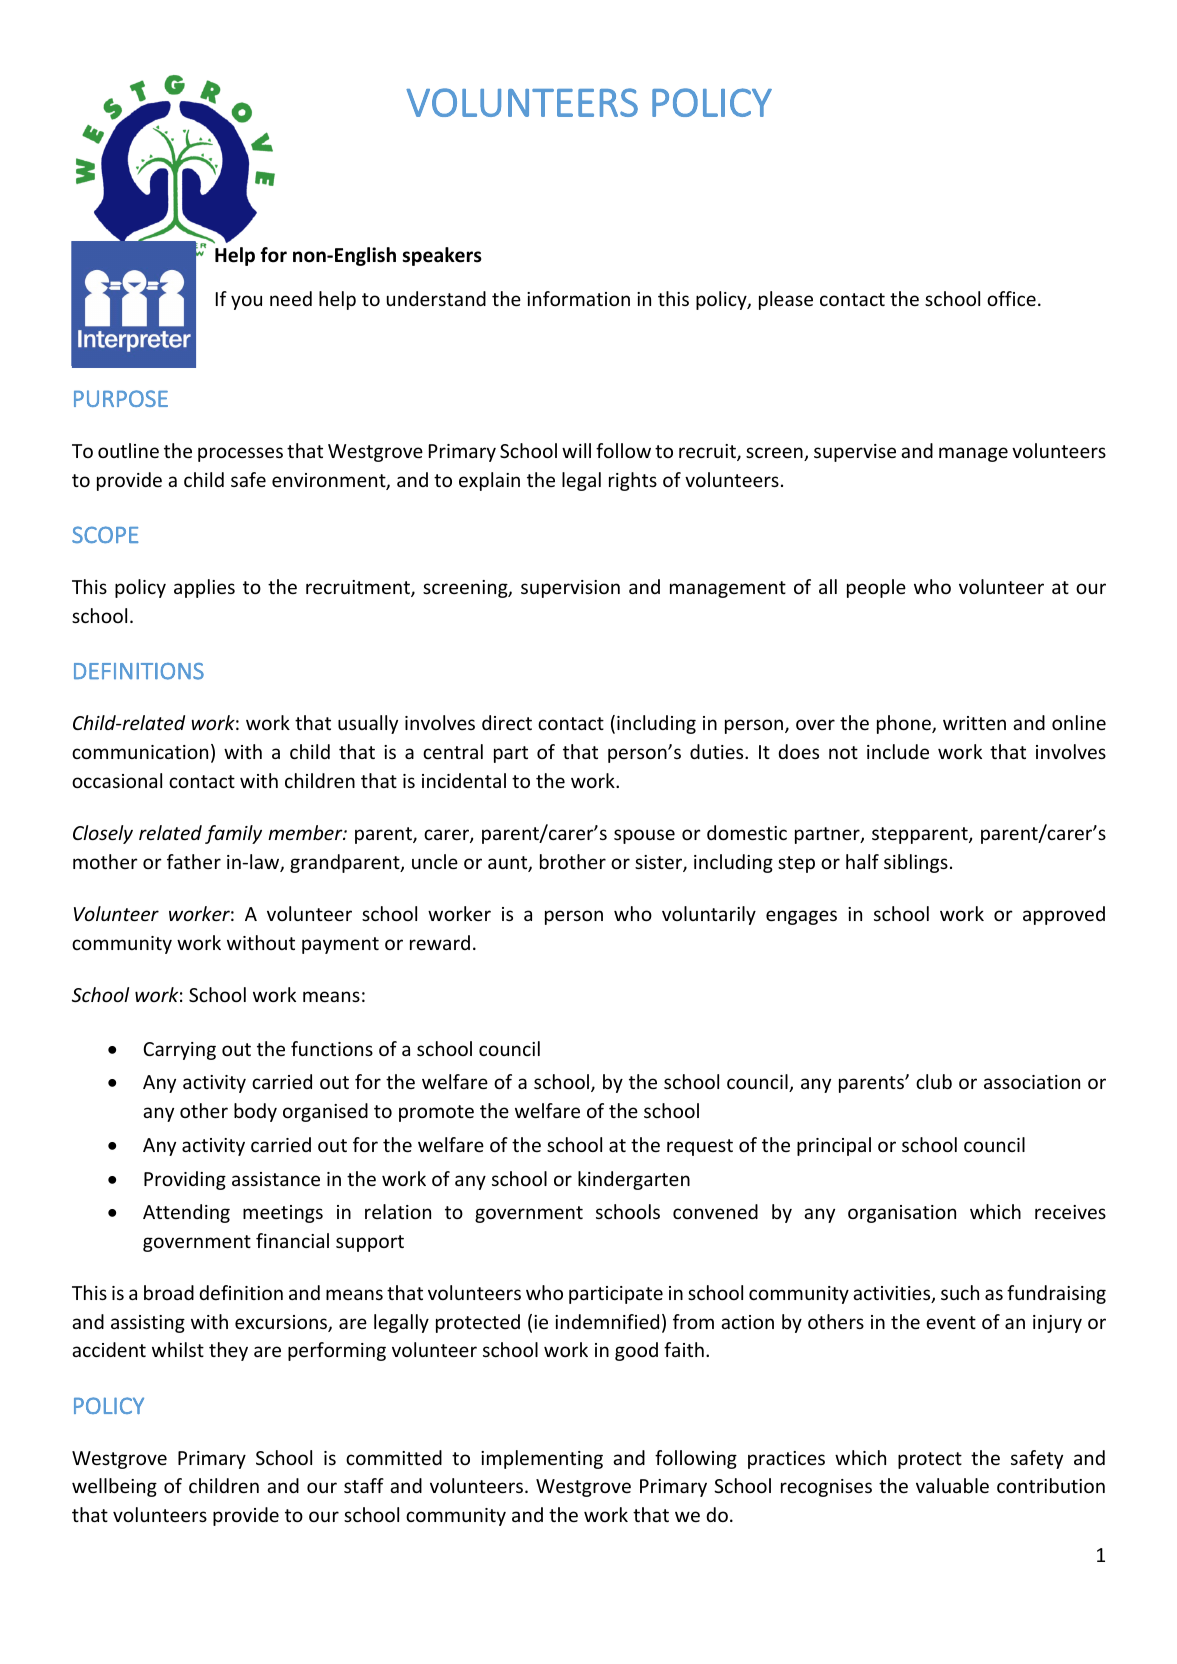  What do you see at coordinates (114, 1487) in the document?
I see `wellbeing` at bounding box center [114, 1487].
